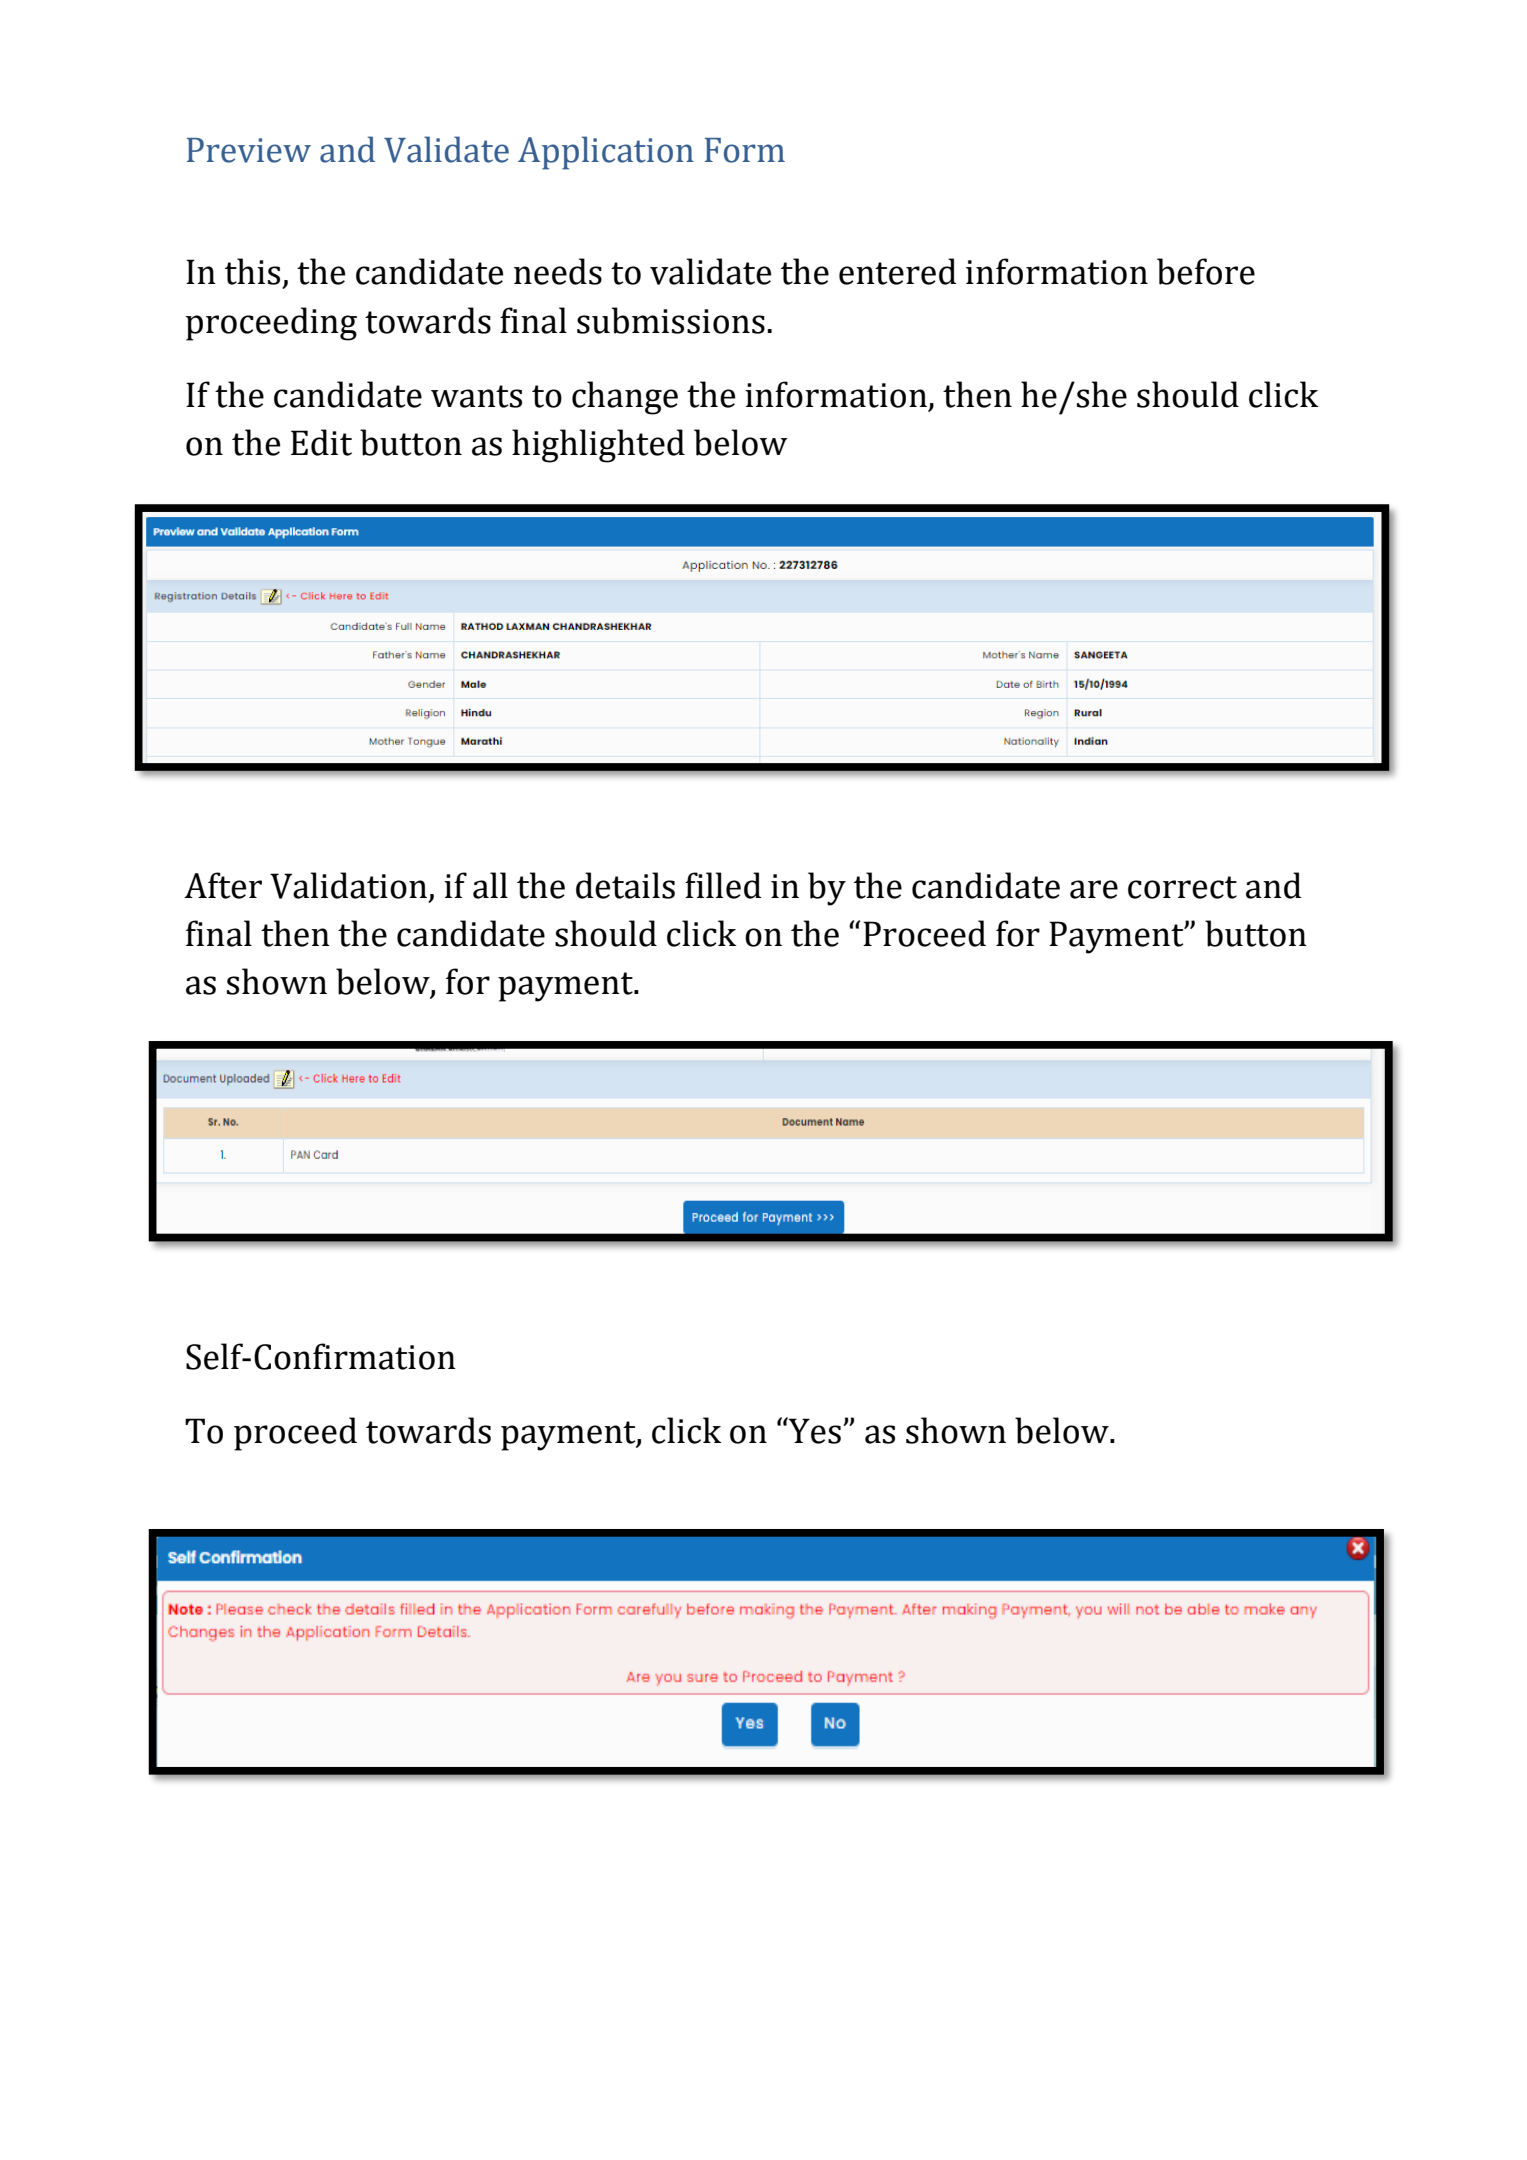  What do you see at coordinates (723, 885) in the image?
I see `filled` at bounding box center [723, 885].
